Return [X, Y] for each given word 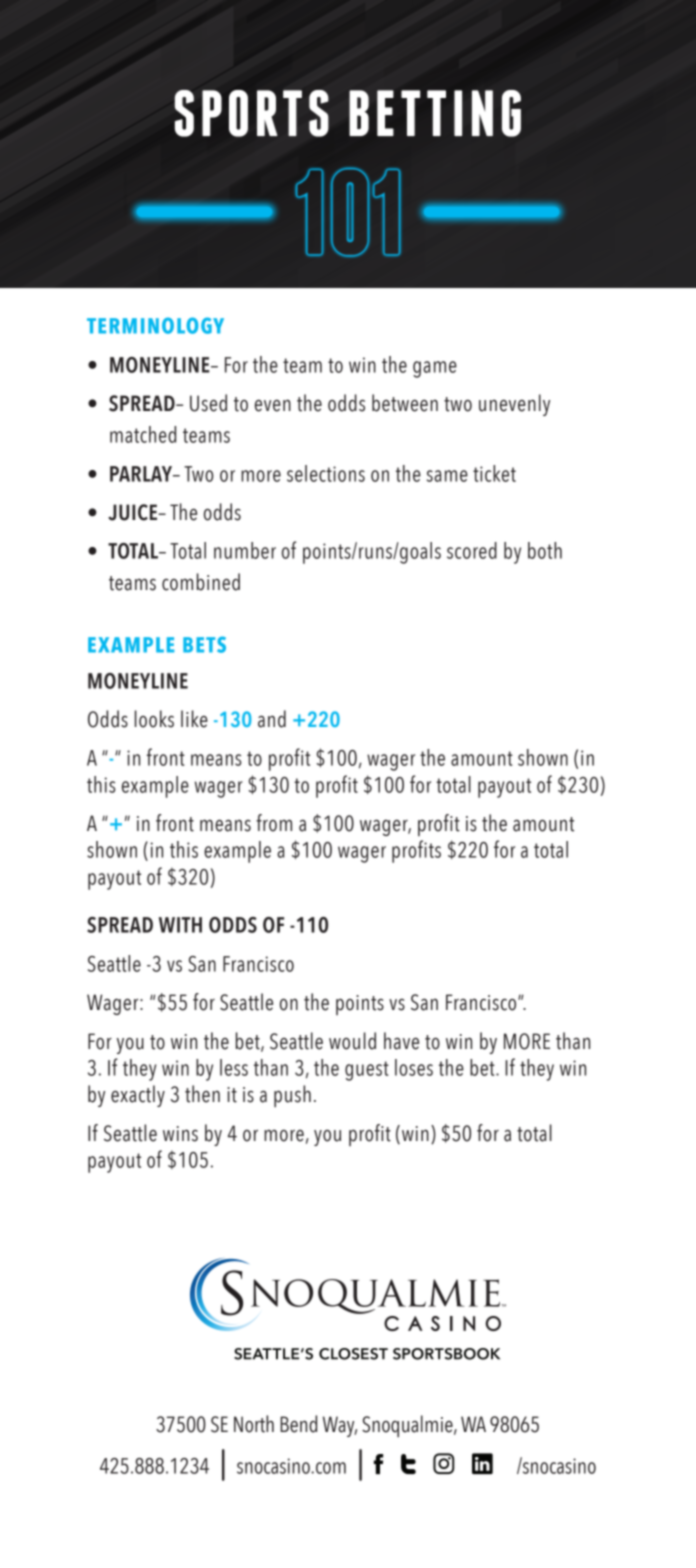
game [435, 369]
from [274, 823]
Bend [298, 1424]
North [254, 1424]
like [194, 719]
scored [472, 550]
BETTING [435, 113]
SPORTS [252, 113]
